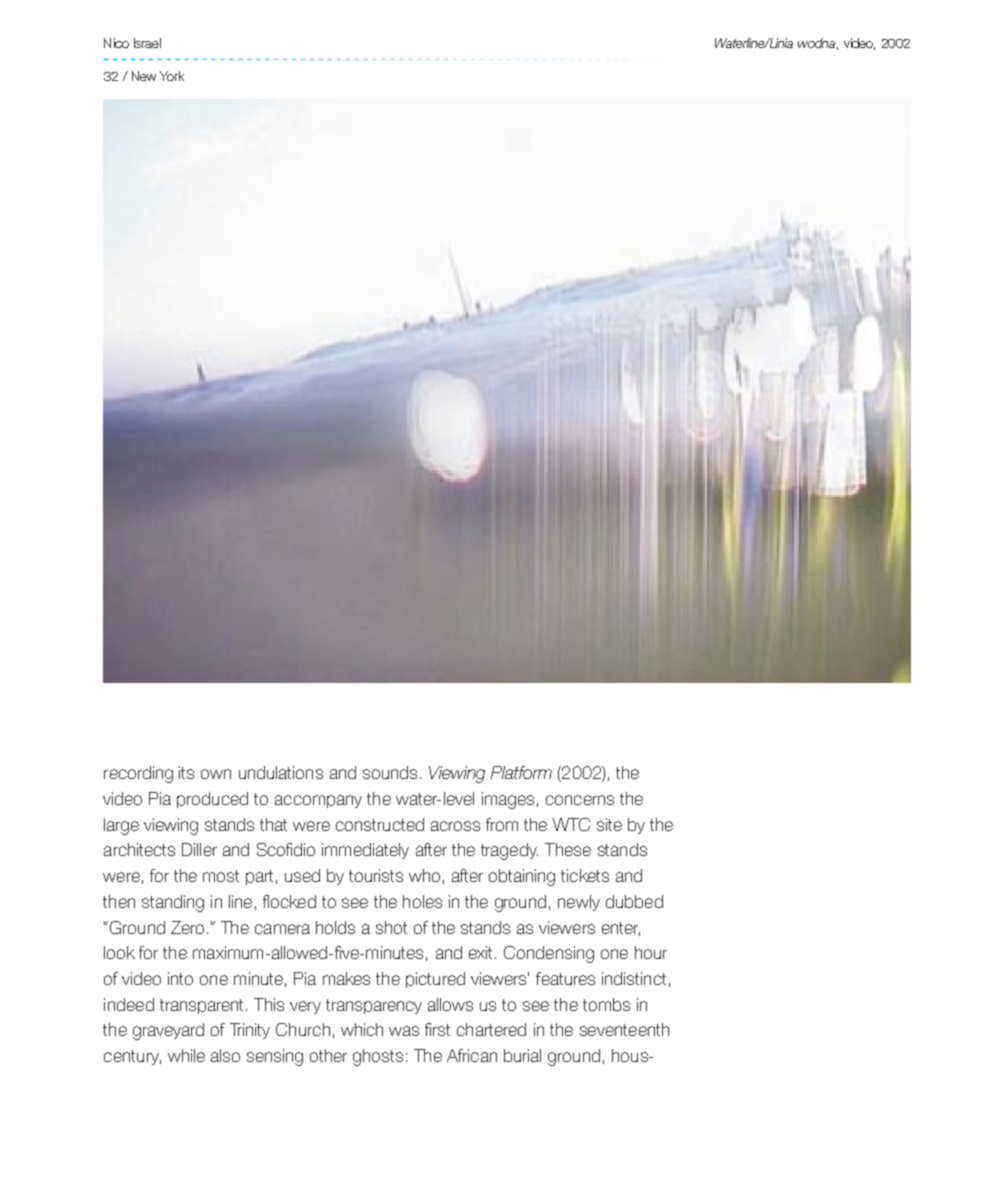 The image size is (982, 1204). What do you see at coordinates (186, 772) in the screenshot?
I see `its` at bounding box center [186, 772].
